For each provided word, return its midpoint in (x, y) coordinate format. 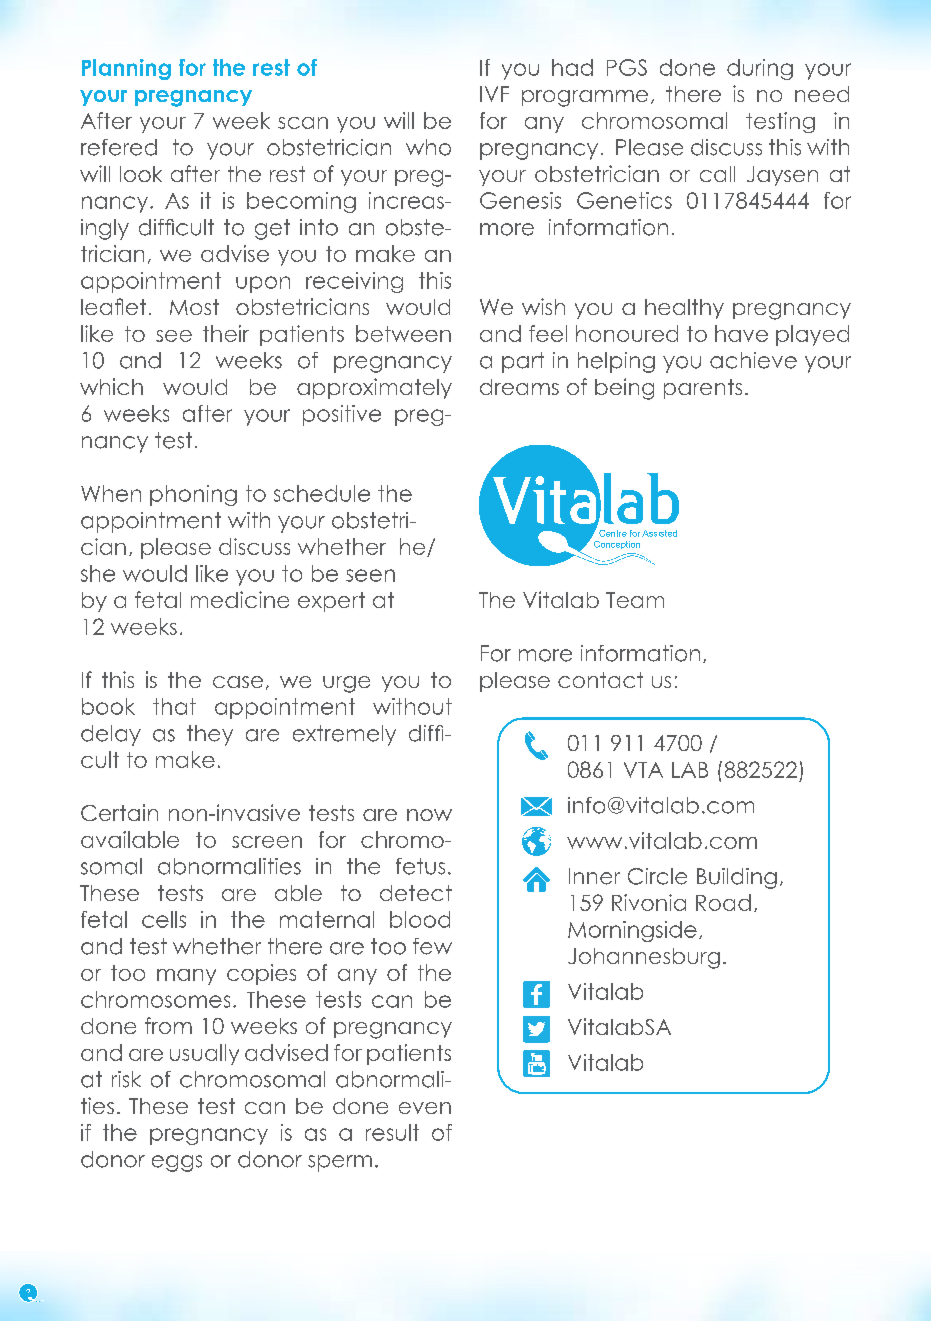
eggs (177, 1163)
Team (635, 600)
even (425, 1108)
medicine (240, 599)
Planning (126, 69)
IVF (494, 94)
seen (370, 575)
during (760, 69)
